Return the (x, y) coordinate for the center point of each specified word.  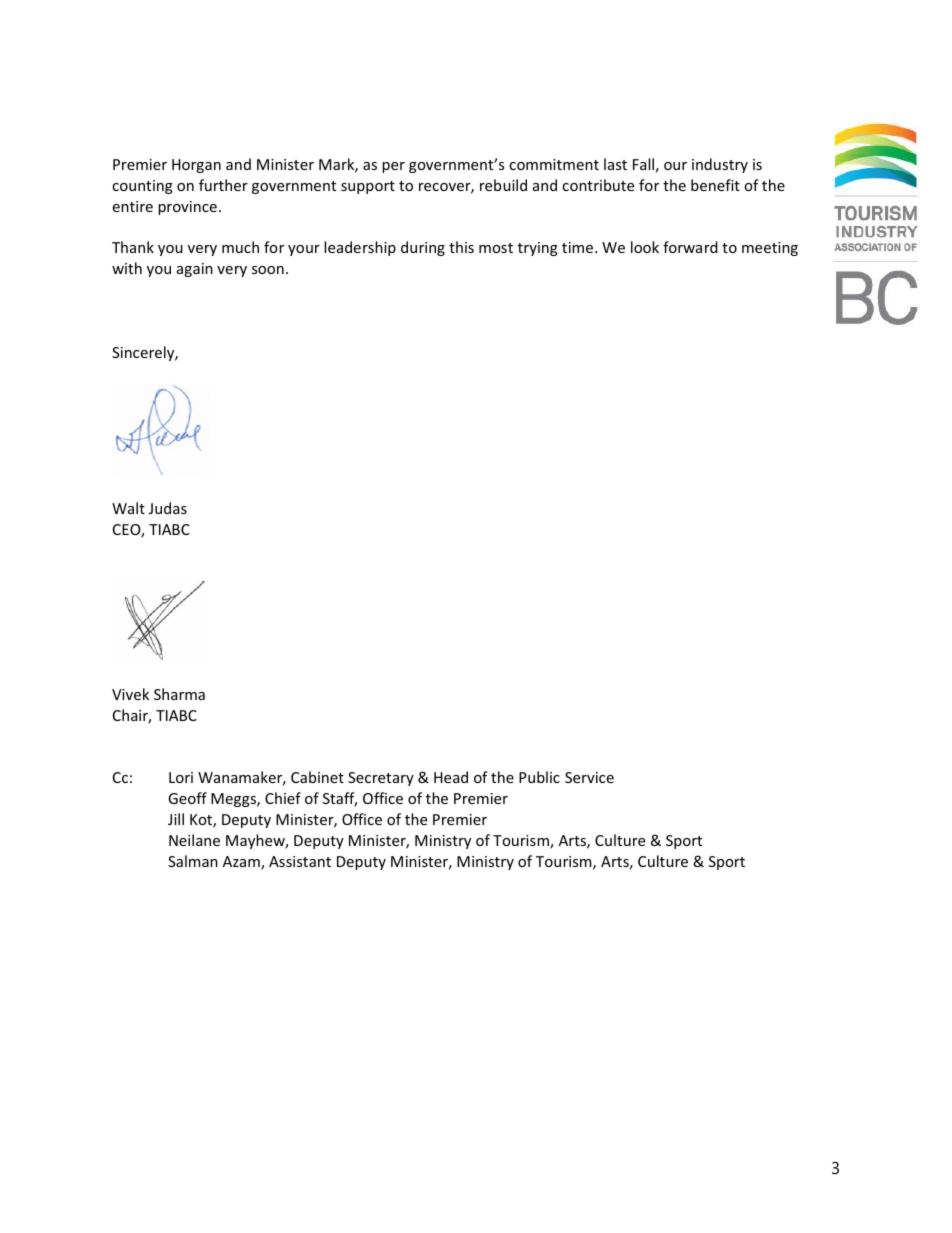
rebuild (503, 185)
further (223, 185)
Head (451, 777)
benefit (715, 185)
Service (589, 777)
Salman (193, 861)
